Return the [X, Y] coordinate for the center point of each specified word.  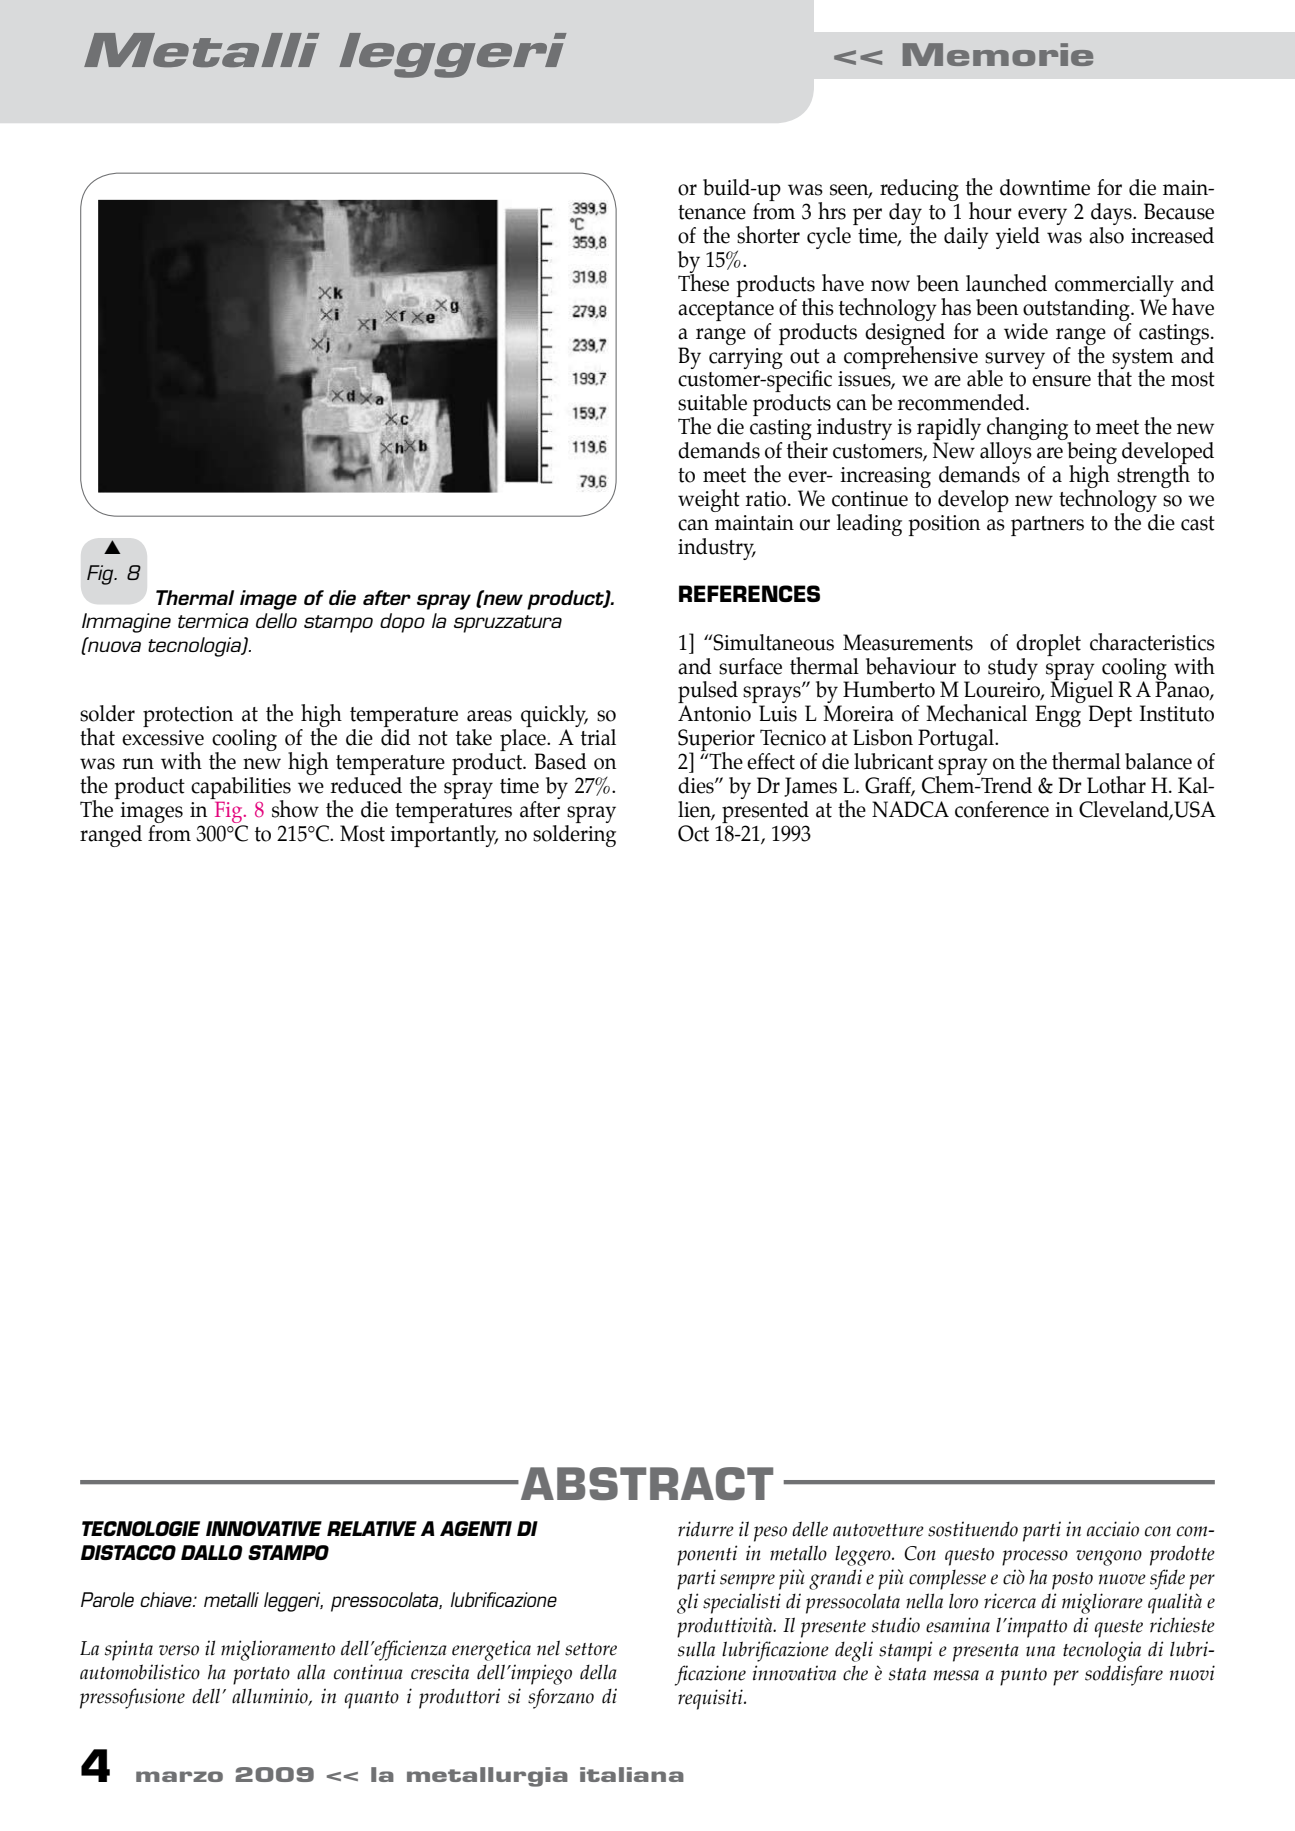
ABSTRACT [647, 1483]
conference [1002, 809]
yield [1018, 238]
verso [179, 1650]
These [703, 281]
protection [188, 716]
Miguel [1081, 692]
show [295, 809]
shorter [768, 235]
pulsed [708, 693]
